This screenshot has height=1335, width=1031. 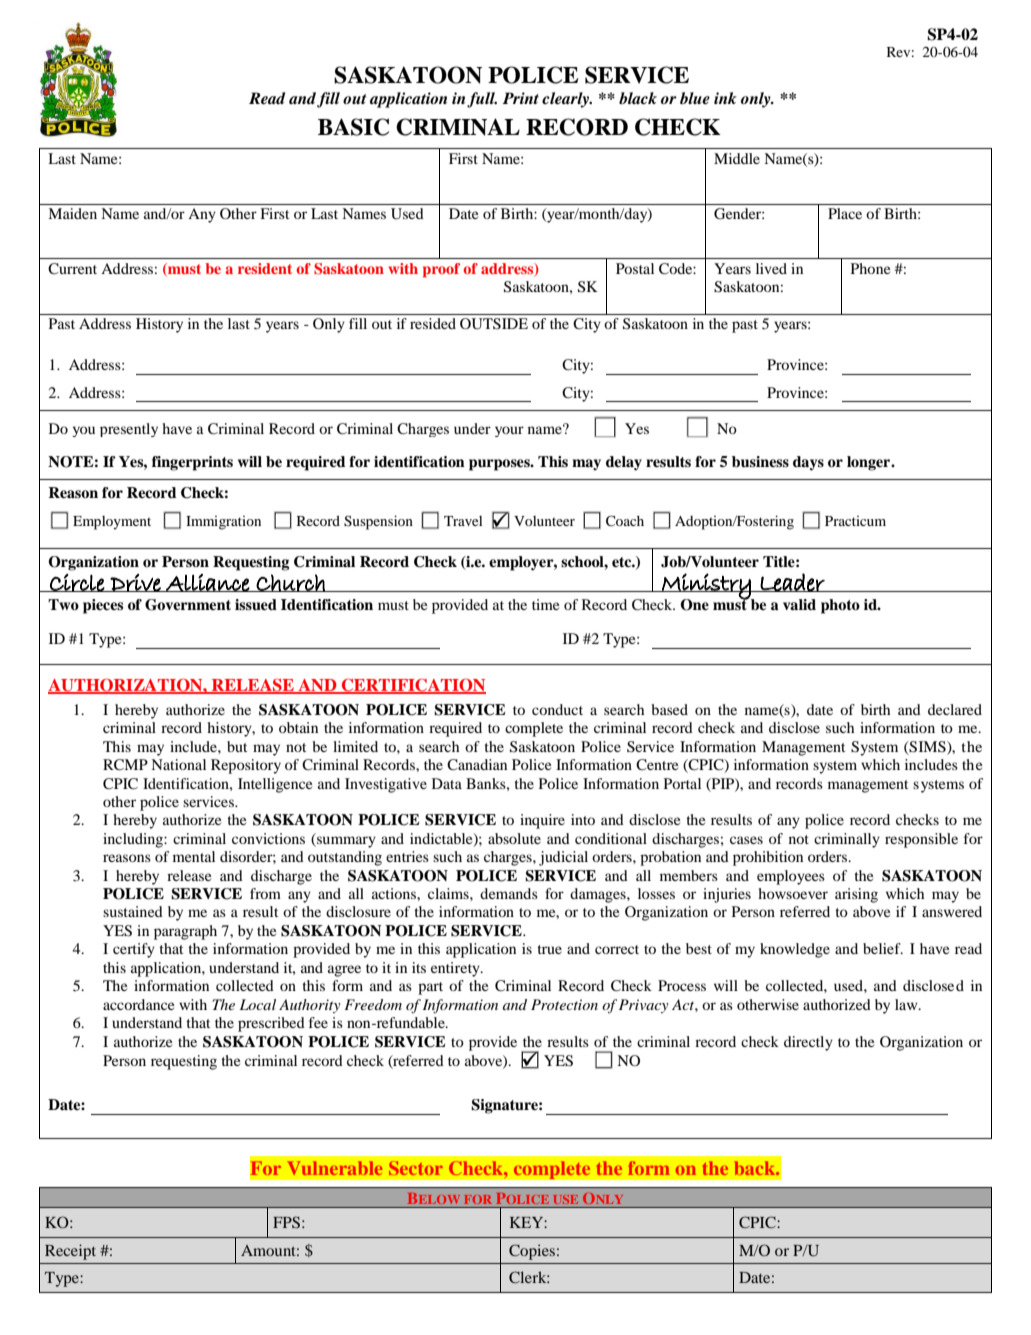 I want to click on directly, so click(x=808, y=1043).
